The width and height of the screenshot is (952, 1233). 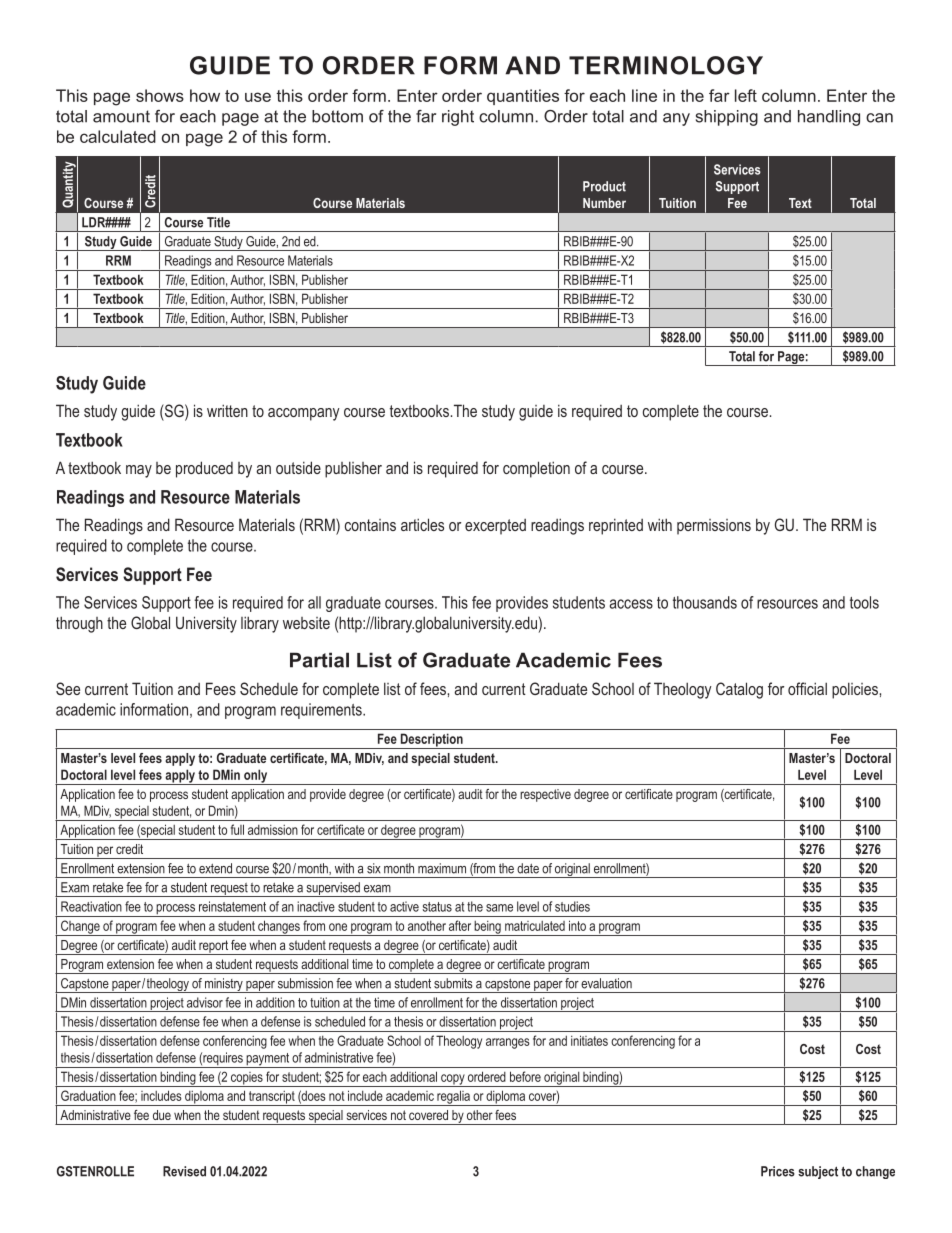 I want to click on left, so click(x=746, y=95).
